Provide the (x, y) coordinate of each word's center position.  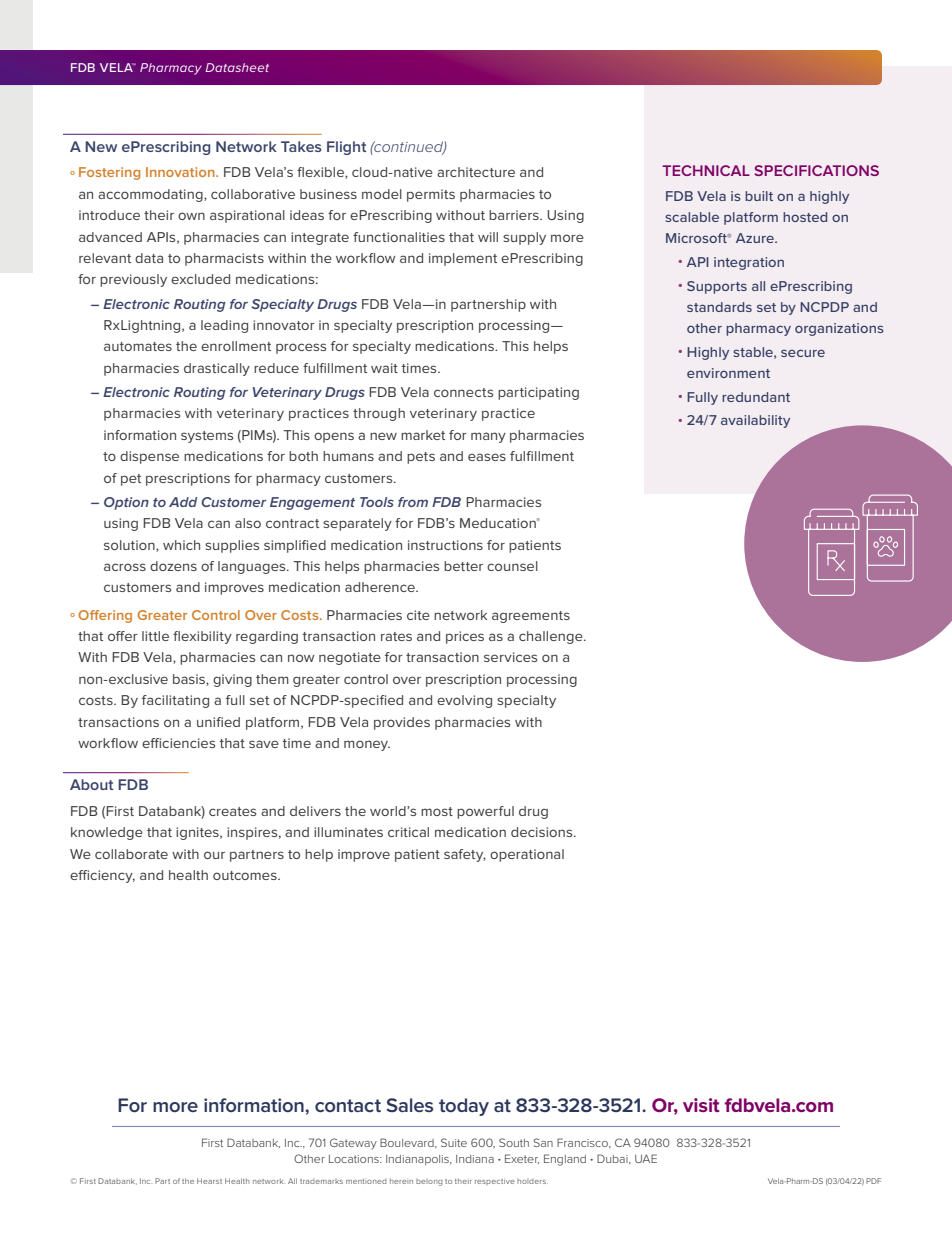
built (759, 196)
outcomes (246, 875)
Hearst (209, 1181)
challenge (552, 637)
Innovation (181, 172)
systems (207, 437)
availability (755, 421)
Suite (454, 1142)
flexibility (202, 637)
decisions (543, 832)
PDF (873, 1181)
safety (465, 855)
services (510, 657)
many (488, 437)
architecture (476, 172)
